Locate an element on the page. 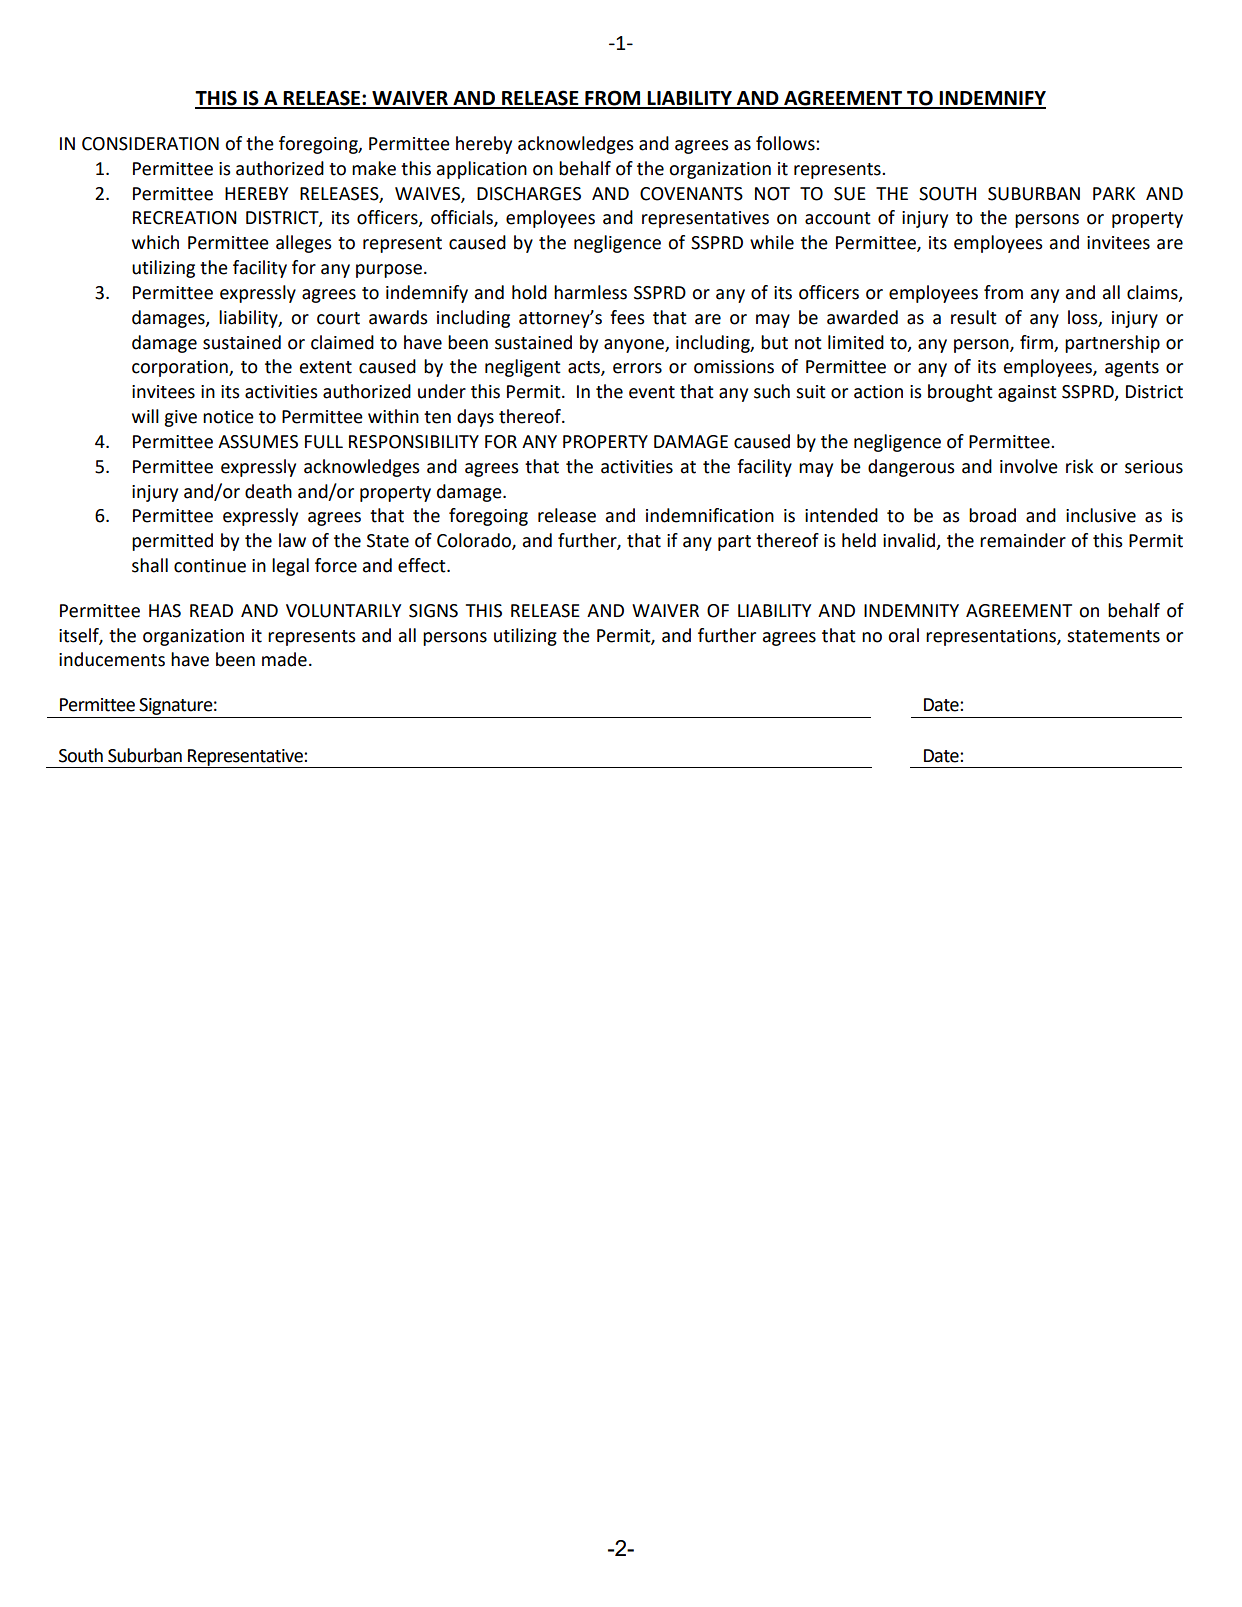 This document has height=1607, width=1242. notice is located at coordinates (228, 417).
